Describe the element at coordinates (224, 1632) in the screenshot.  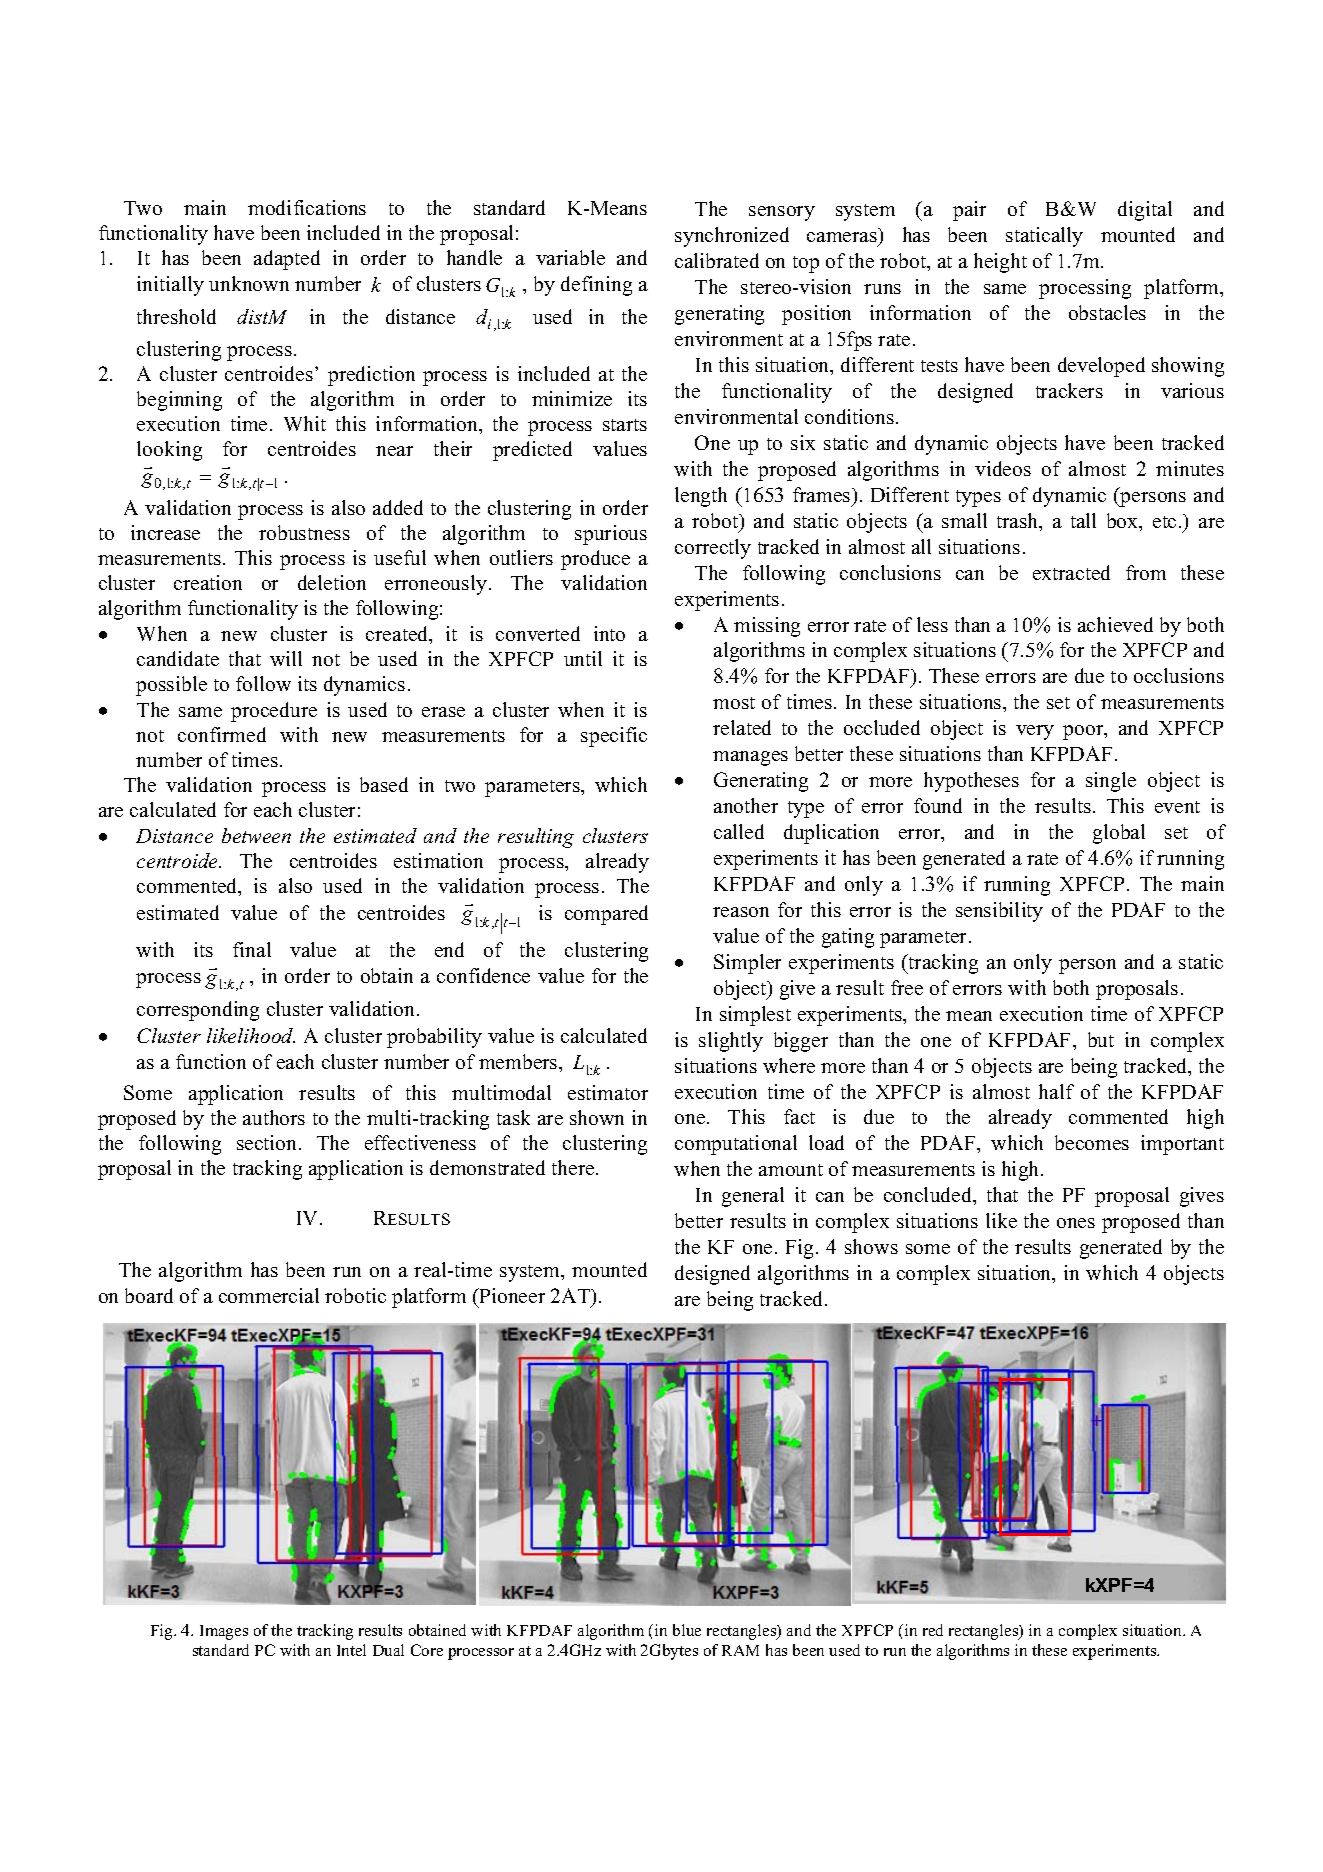
I see `Images` at that location.
